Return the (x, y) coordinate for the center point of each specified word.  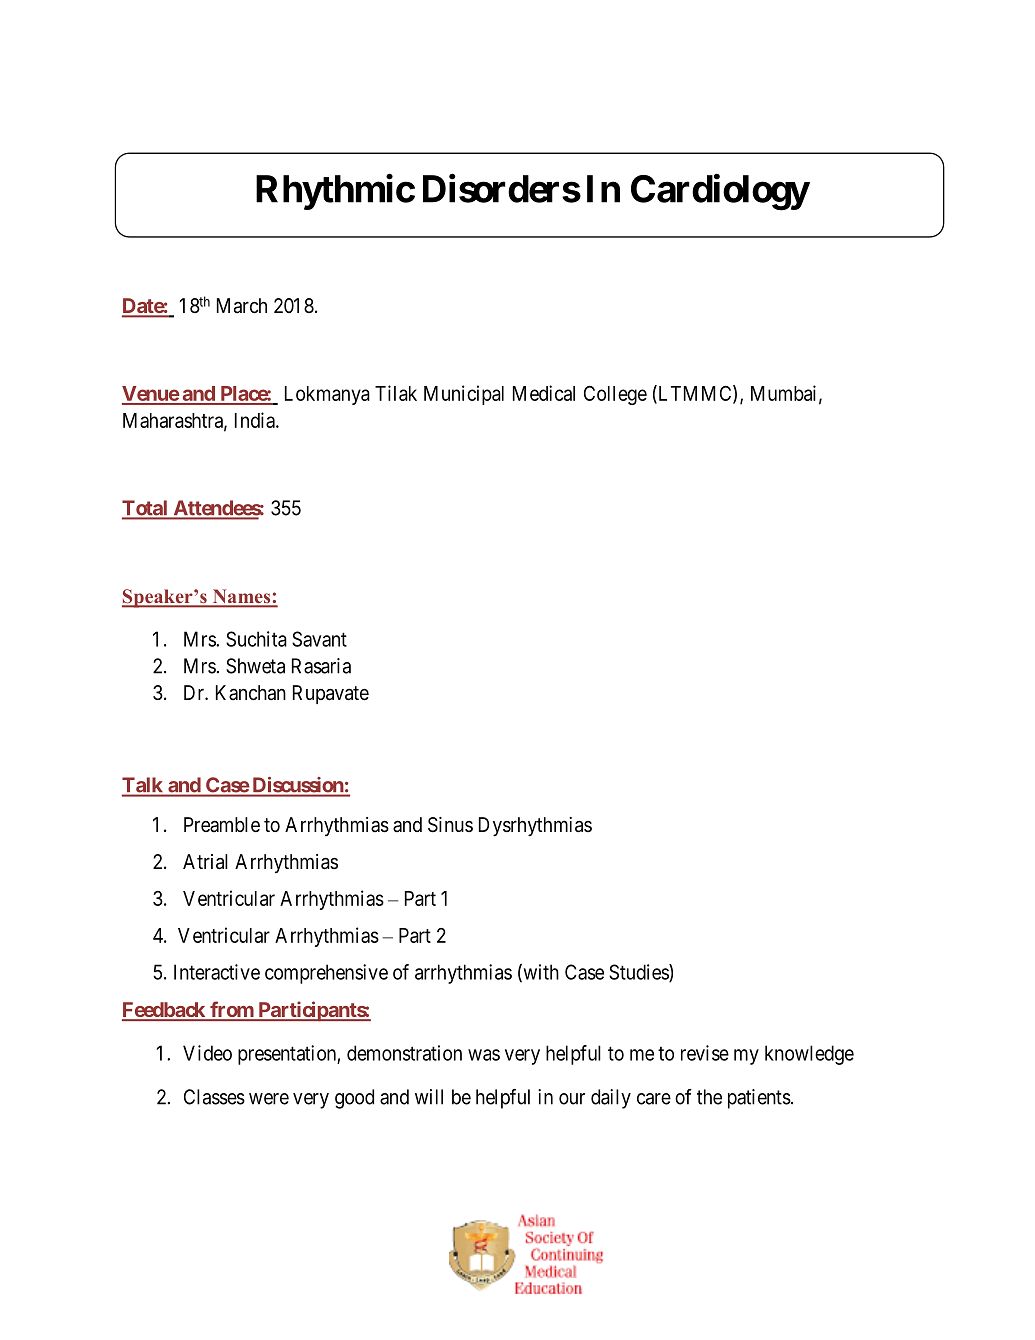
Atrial (205, 862)
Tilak (396, 393)
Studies (639, 973)
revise (705, 1053)
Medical (544, 393)
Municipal (464, 395)
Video (207, 1053)
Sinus (450, 825)
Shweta (255, 666)
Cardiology (720, 192)
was (484, 1055)
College (615, 395)
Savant (319, 639)
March (242, 306)
